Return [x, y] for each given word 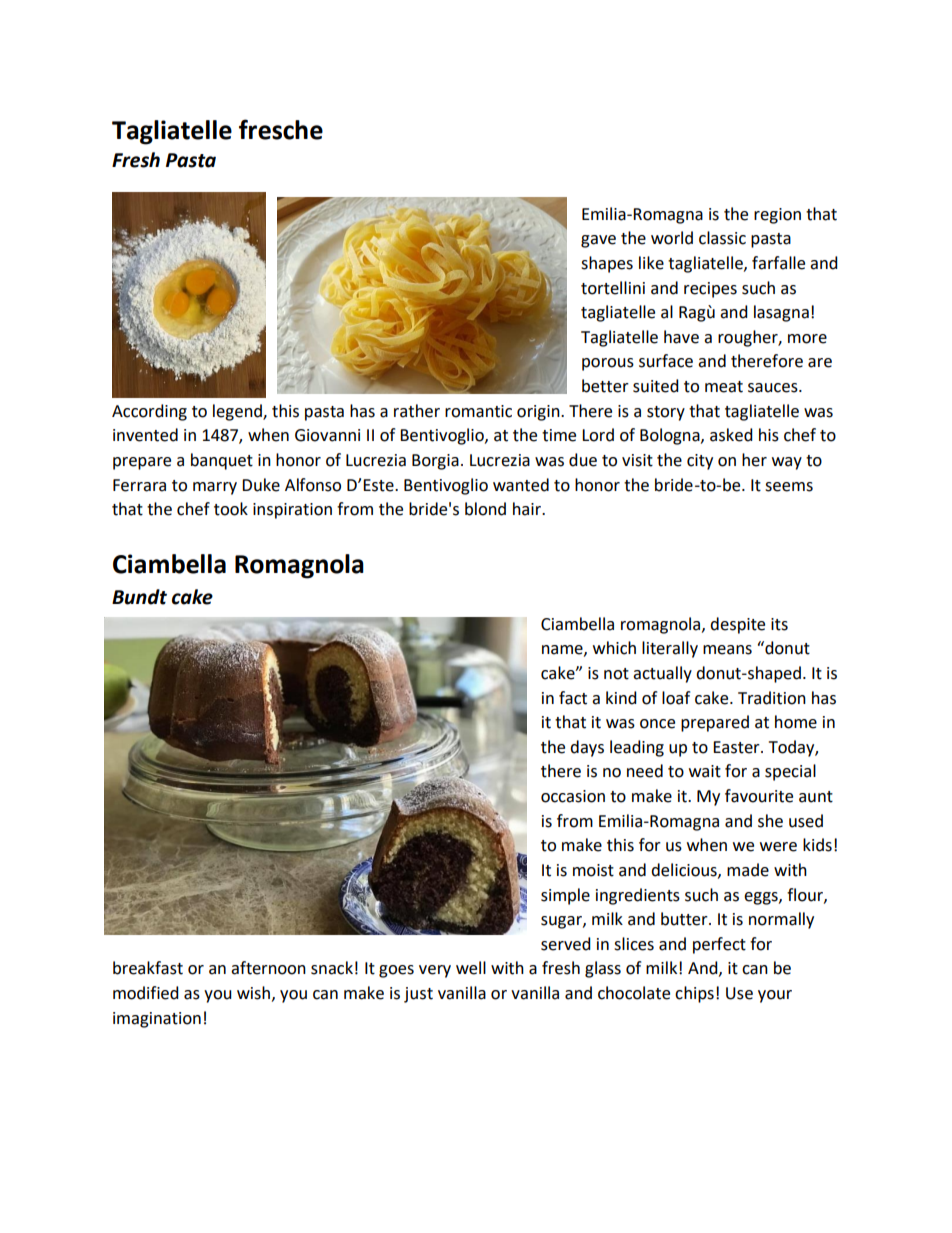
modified [146, 993]
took [231, 509]
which [614, 648]
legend [238, 412]
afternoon [268, 968]
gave [598, 241]
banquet [222, 461]
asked [731, 435]
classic [722, 238]
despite [737, 625]
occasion [573, 796]
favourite [759, 796]
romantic [478, 411]
